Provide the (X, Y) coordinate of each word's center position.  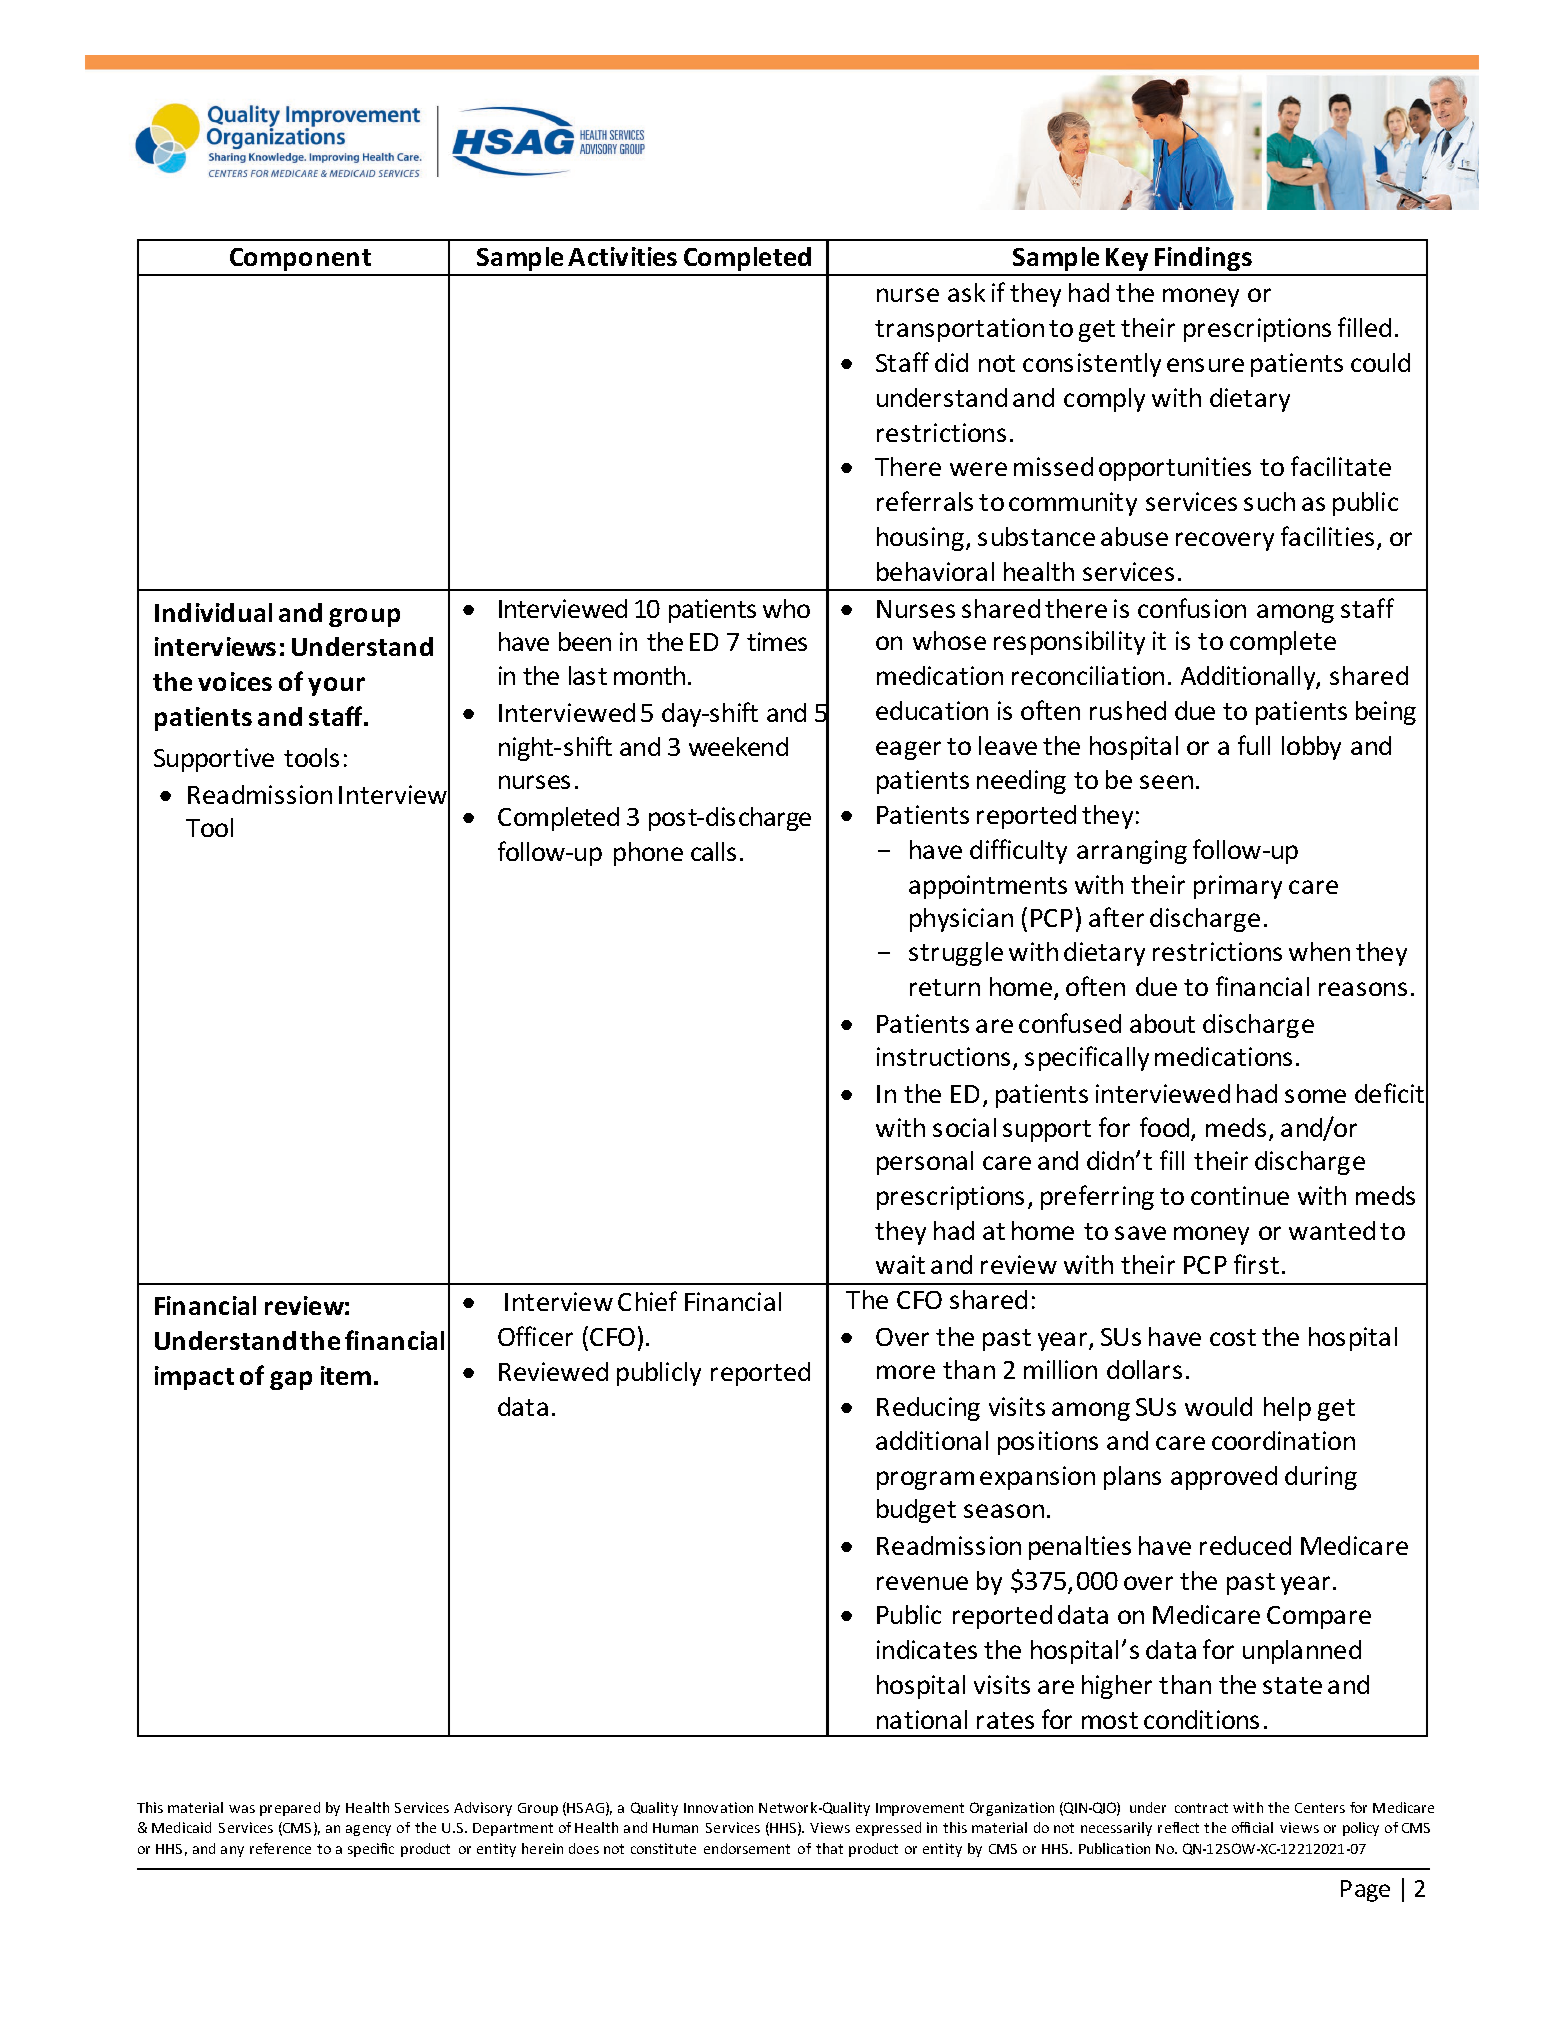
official (1252, 1827)
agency (368, 1830)
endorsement (747, 1848)
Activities (622, 256)
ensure (1205, 365)
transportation (959, 330)
